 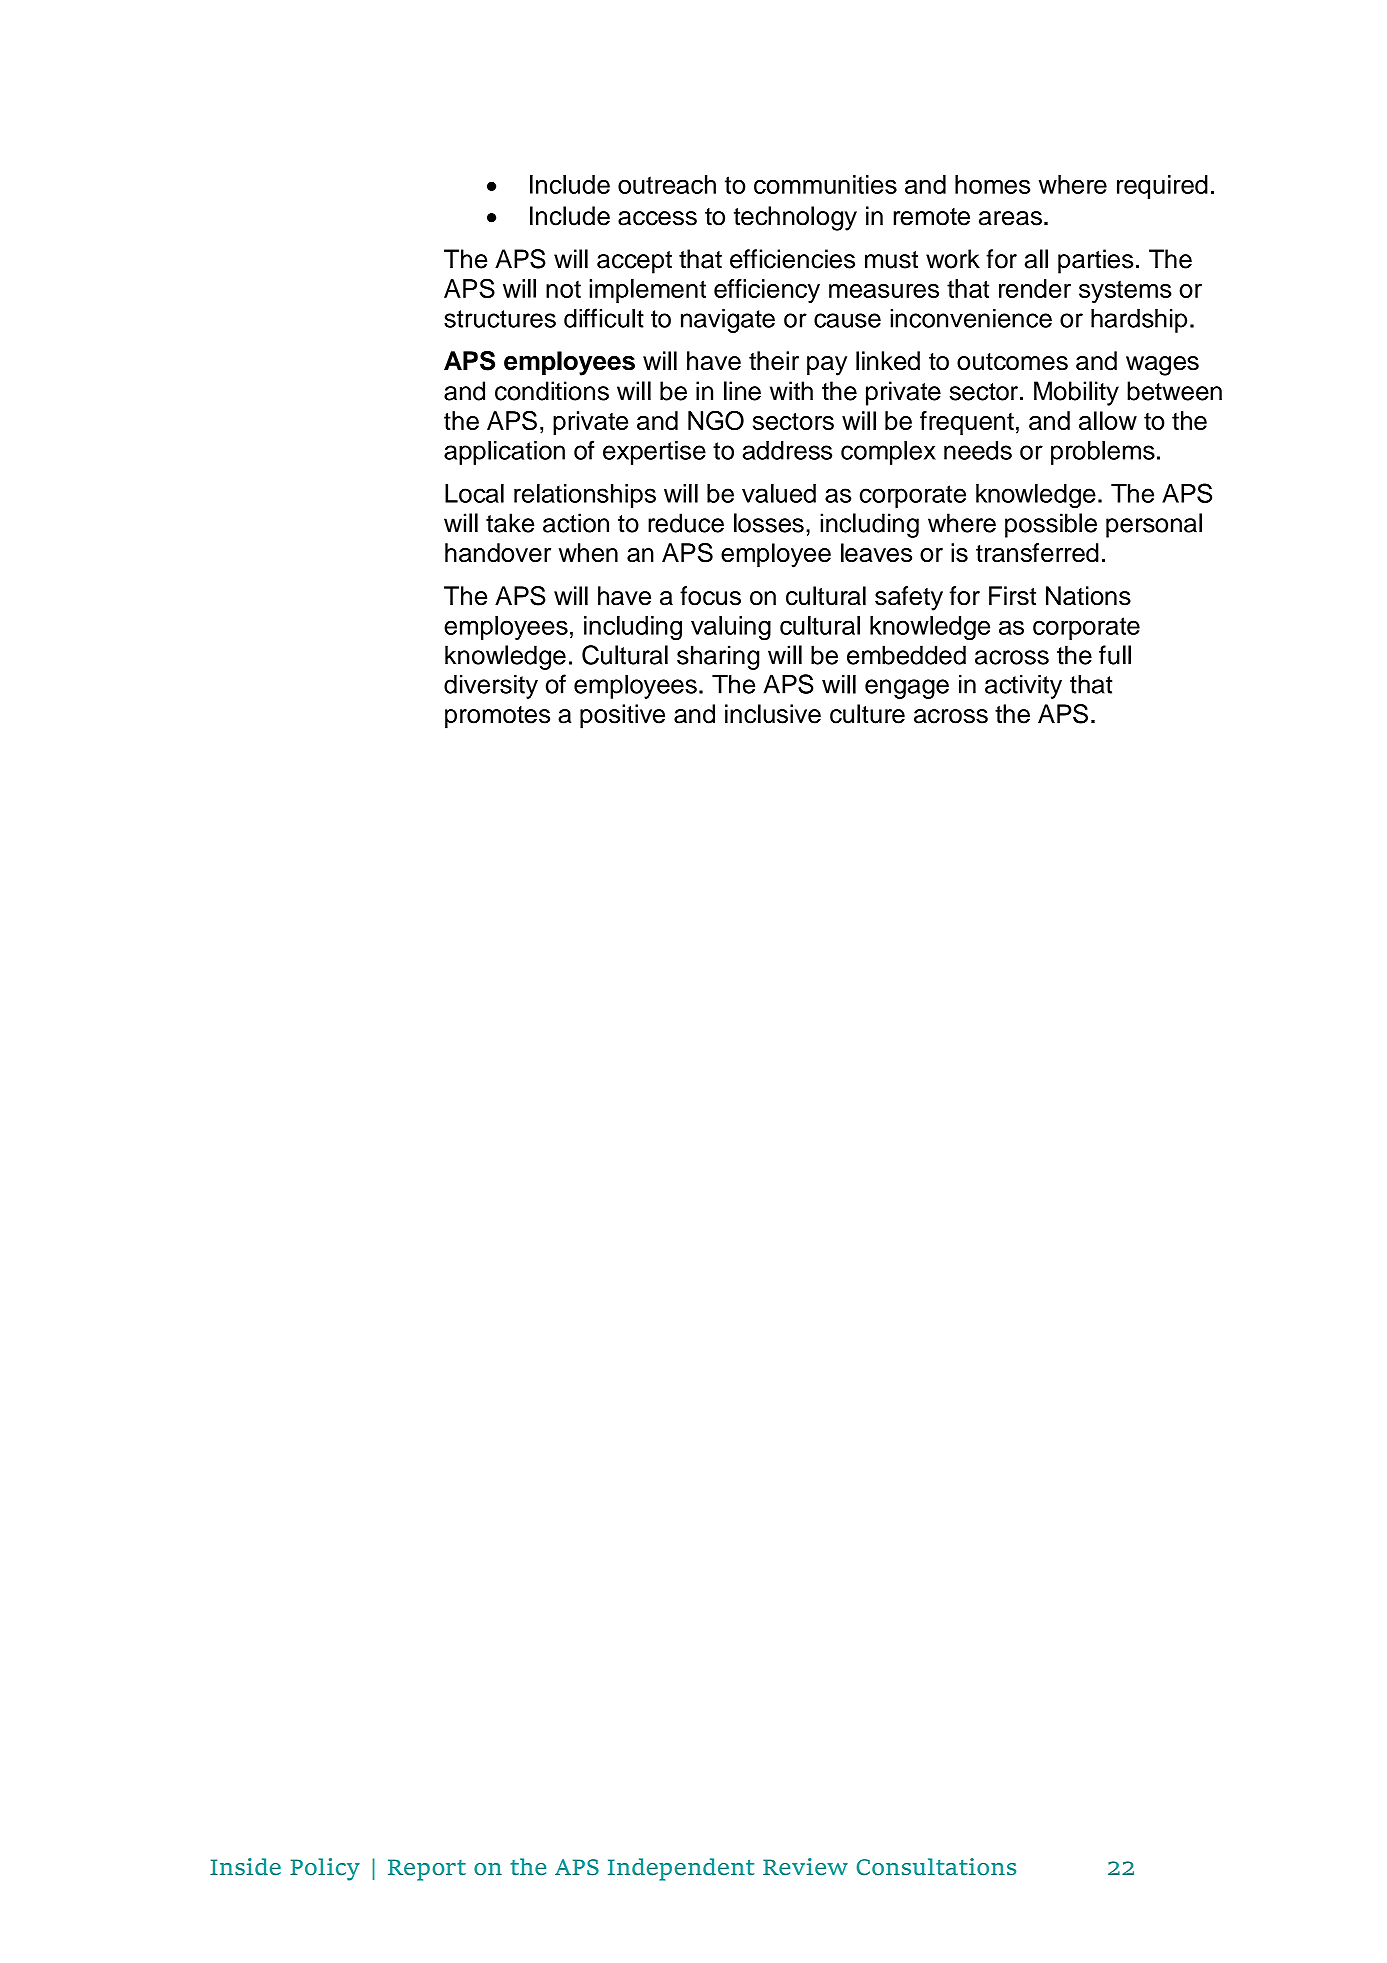 I want to click on inclusive, so click(x=773, y=714).
